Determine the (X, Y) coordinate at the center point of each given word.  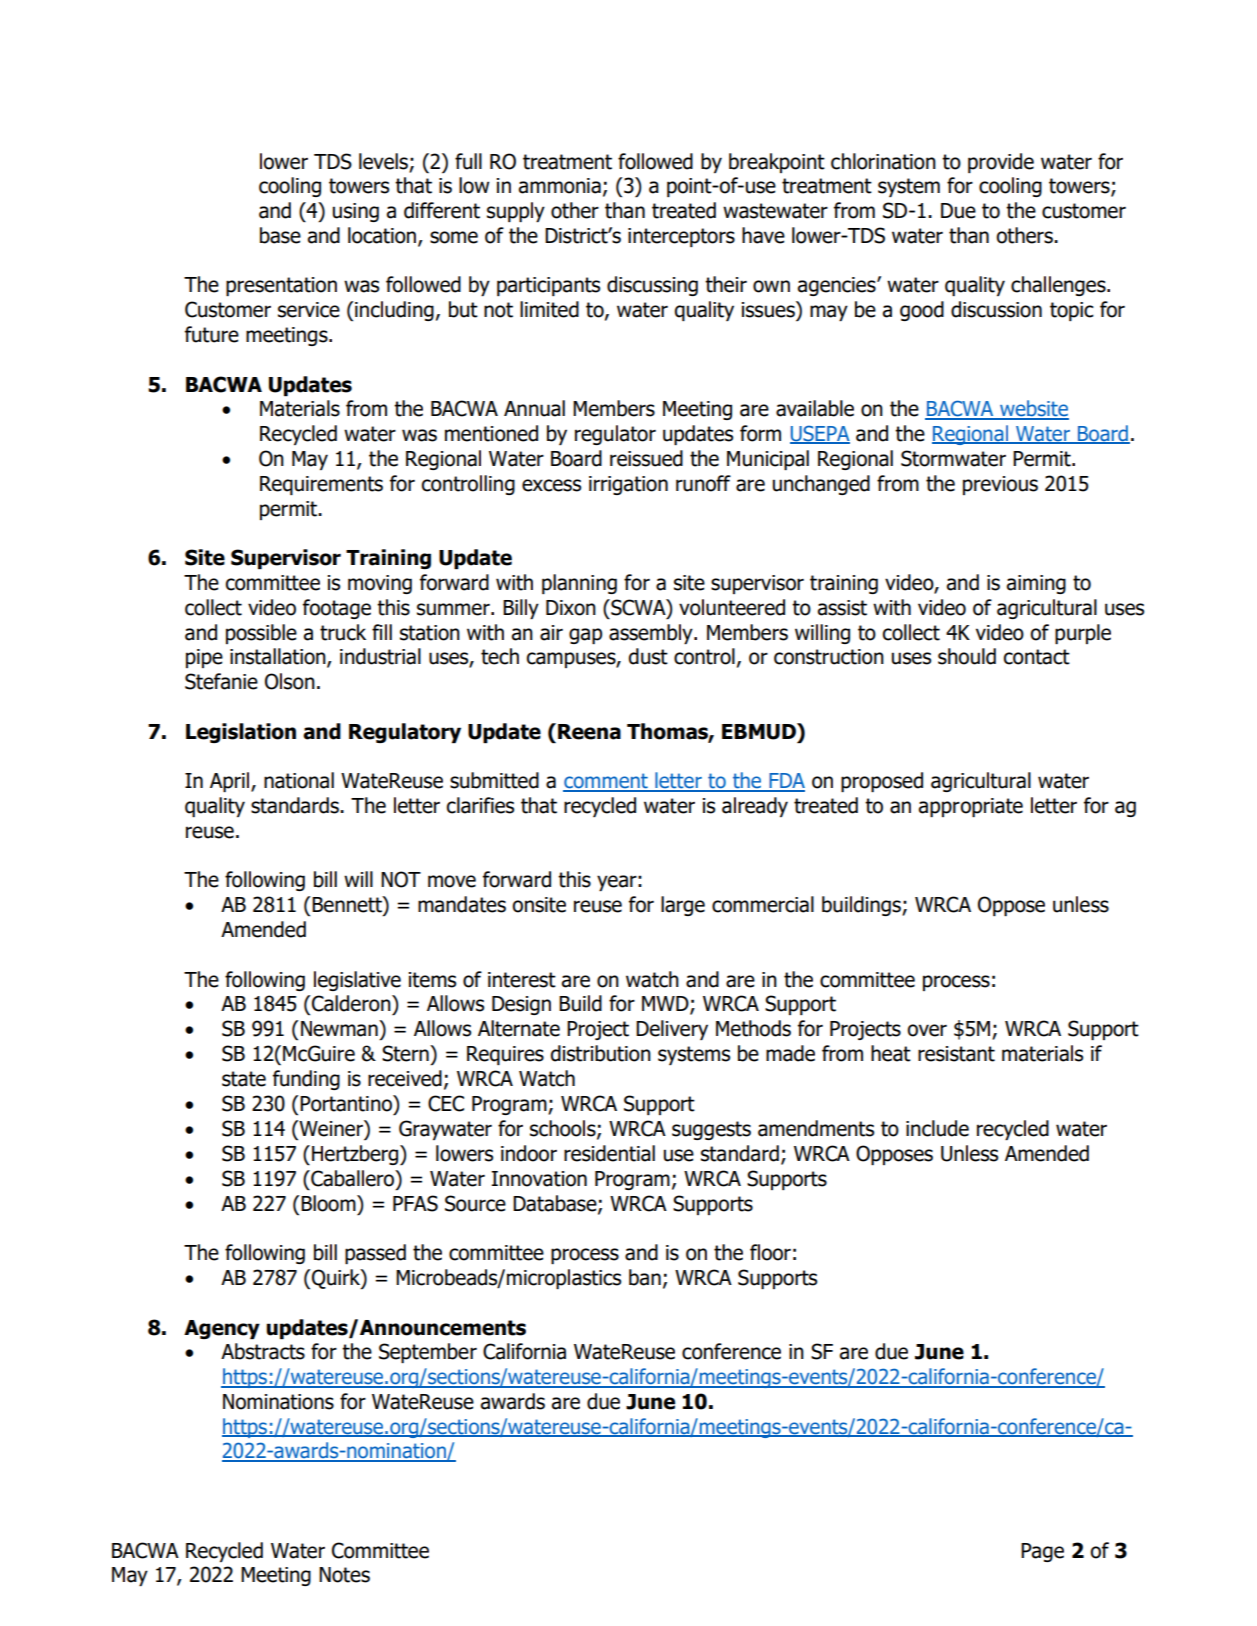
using (356, 212)
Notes (344, 1575)
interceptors (681, 237)
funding (306, 1080)
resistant (956, 1054)
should (967, 656)
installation (279, 657)
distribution (601, 1053)
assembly (652, 634)
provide (1001, 163)
